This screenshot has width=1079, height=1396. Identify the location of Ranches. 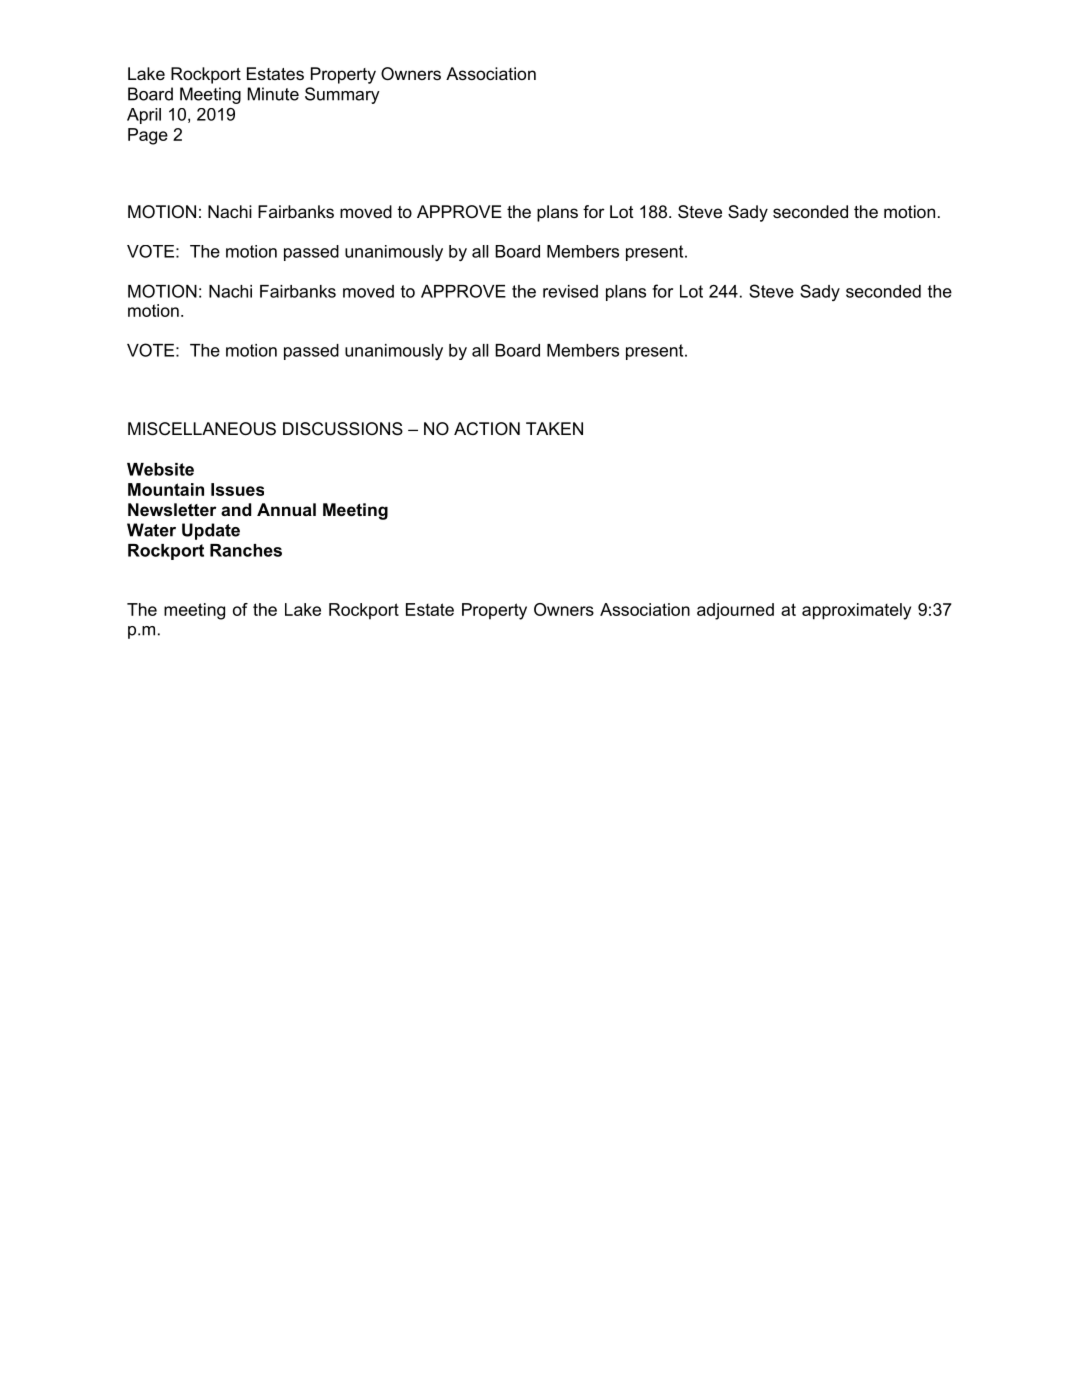
(246, 550).
